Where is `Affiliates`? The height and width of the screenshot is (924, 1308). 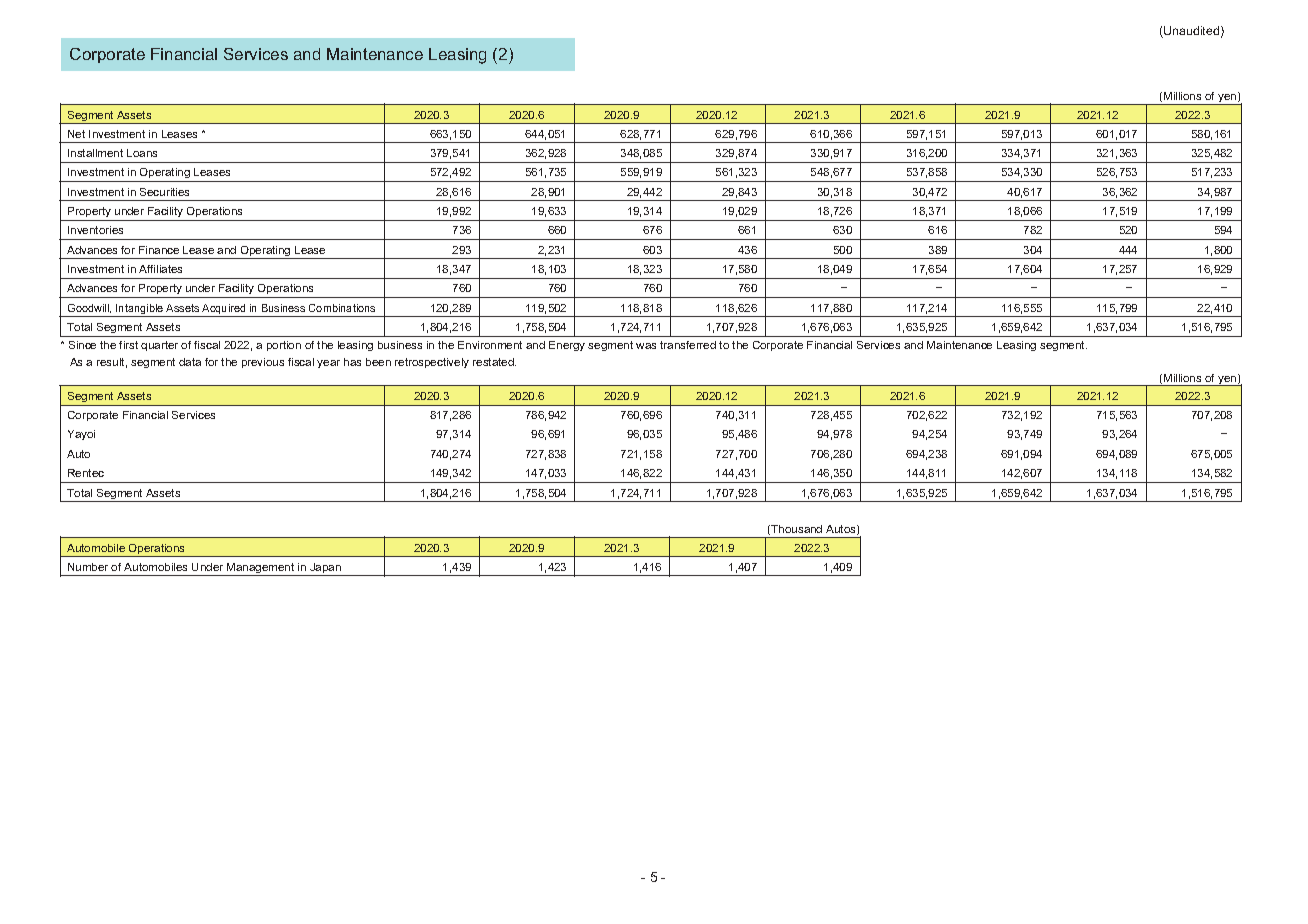
Affiliates is located at coordinates (160, 269).
